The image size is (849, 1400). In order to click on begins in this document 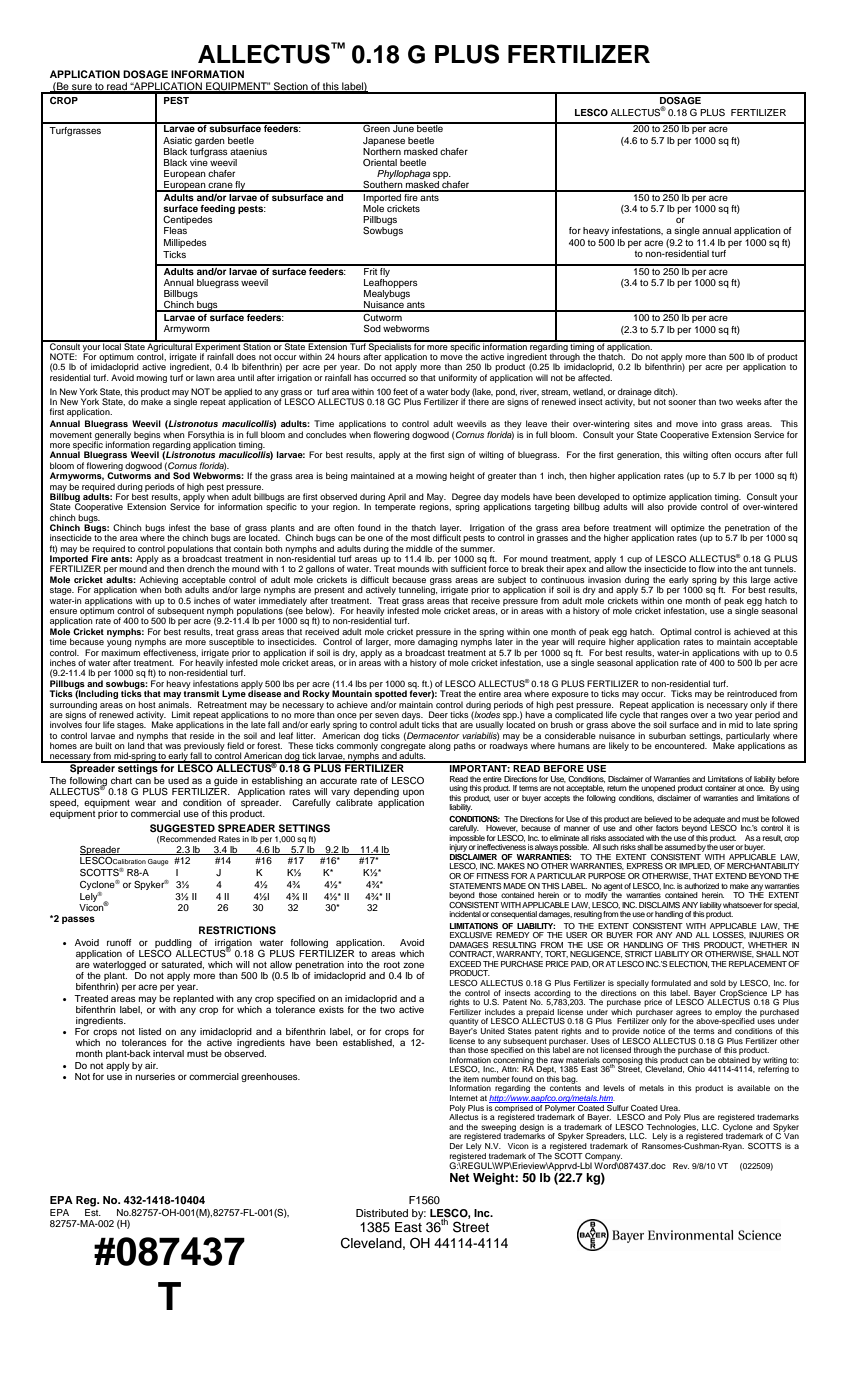, I will do `click(147, 436)`.
